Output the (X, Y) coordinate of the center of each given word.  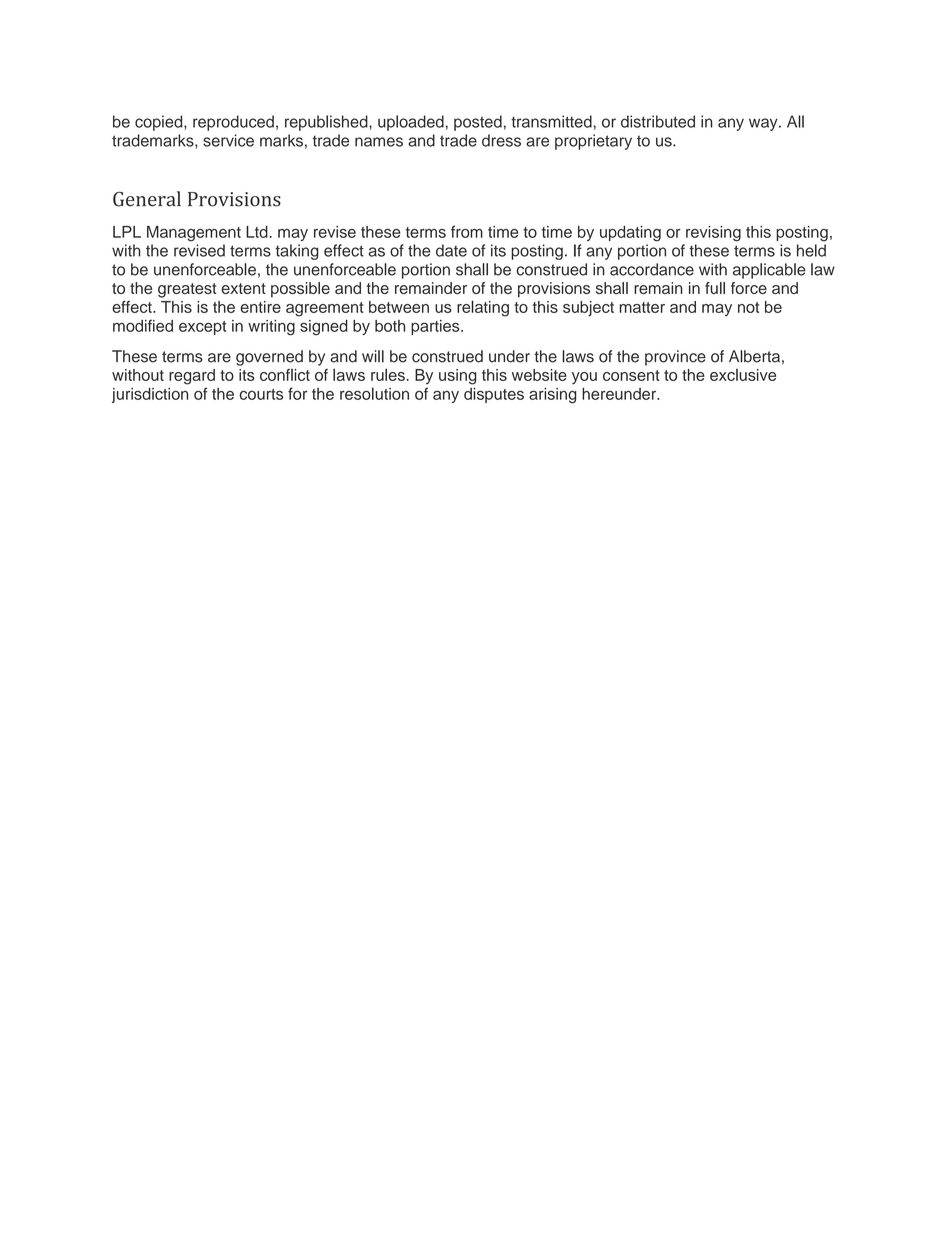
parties (436, 327)
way (764, 124)
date (451, 250)
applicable (769, 271)
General (147, 199)
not (748, 307)
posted (478, 123)
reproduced (233, 123)
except (202, 328)
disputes (494, 395)
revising (713, 234)
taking (297, 252)
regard (192, 377)
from (467, 231)
